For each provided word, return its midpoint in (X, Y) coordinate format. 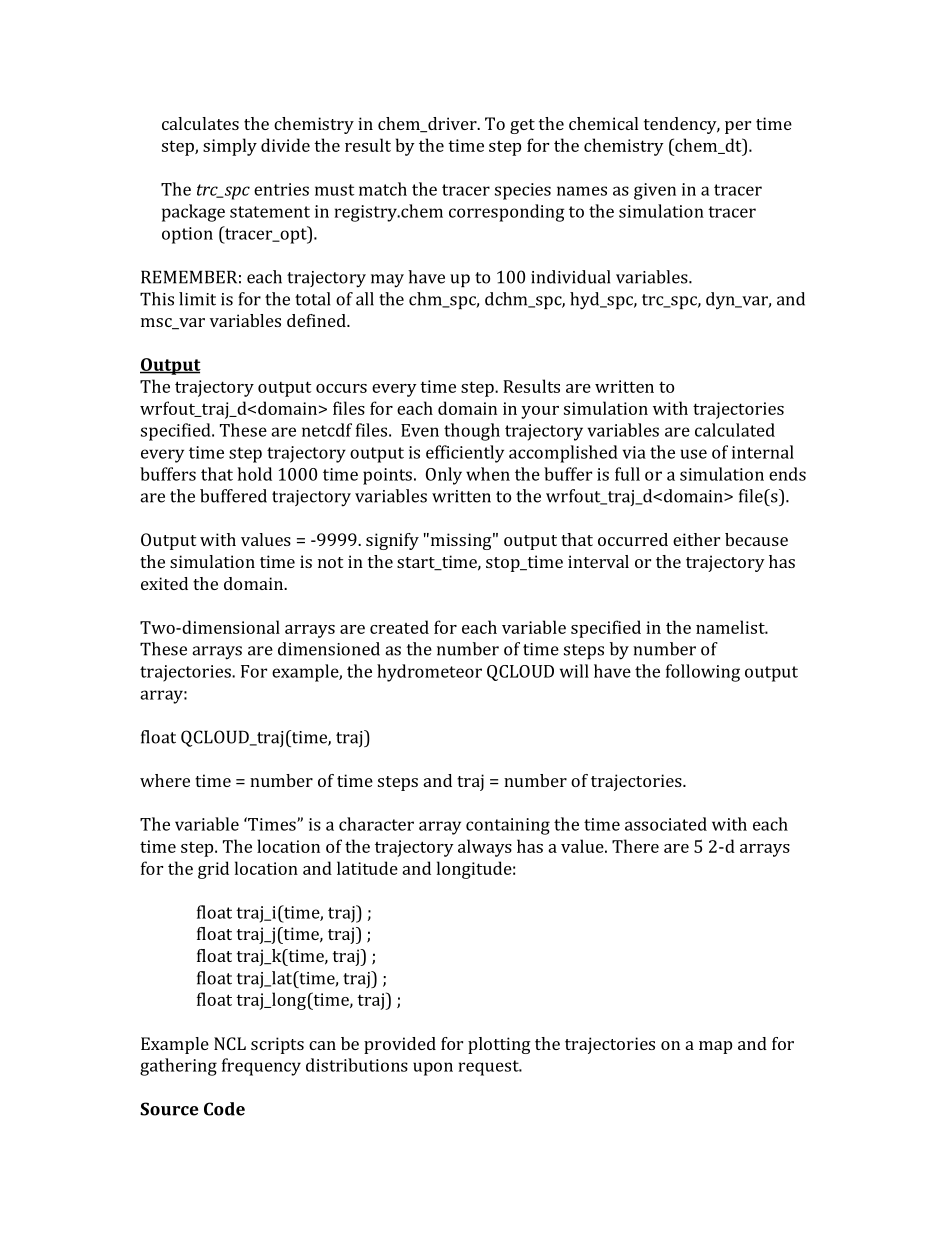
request (490, 1068)
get (522, 126)
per (738, 127)
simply (230, 147)
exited (164, 583)
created (399, 627)
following (703, 673)
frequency (261, 1067)
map (715, 1047)
